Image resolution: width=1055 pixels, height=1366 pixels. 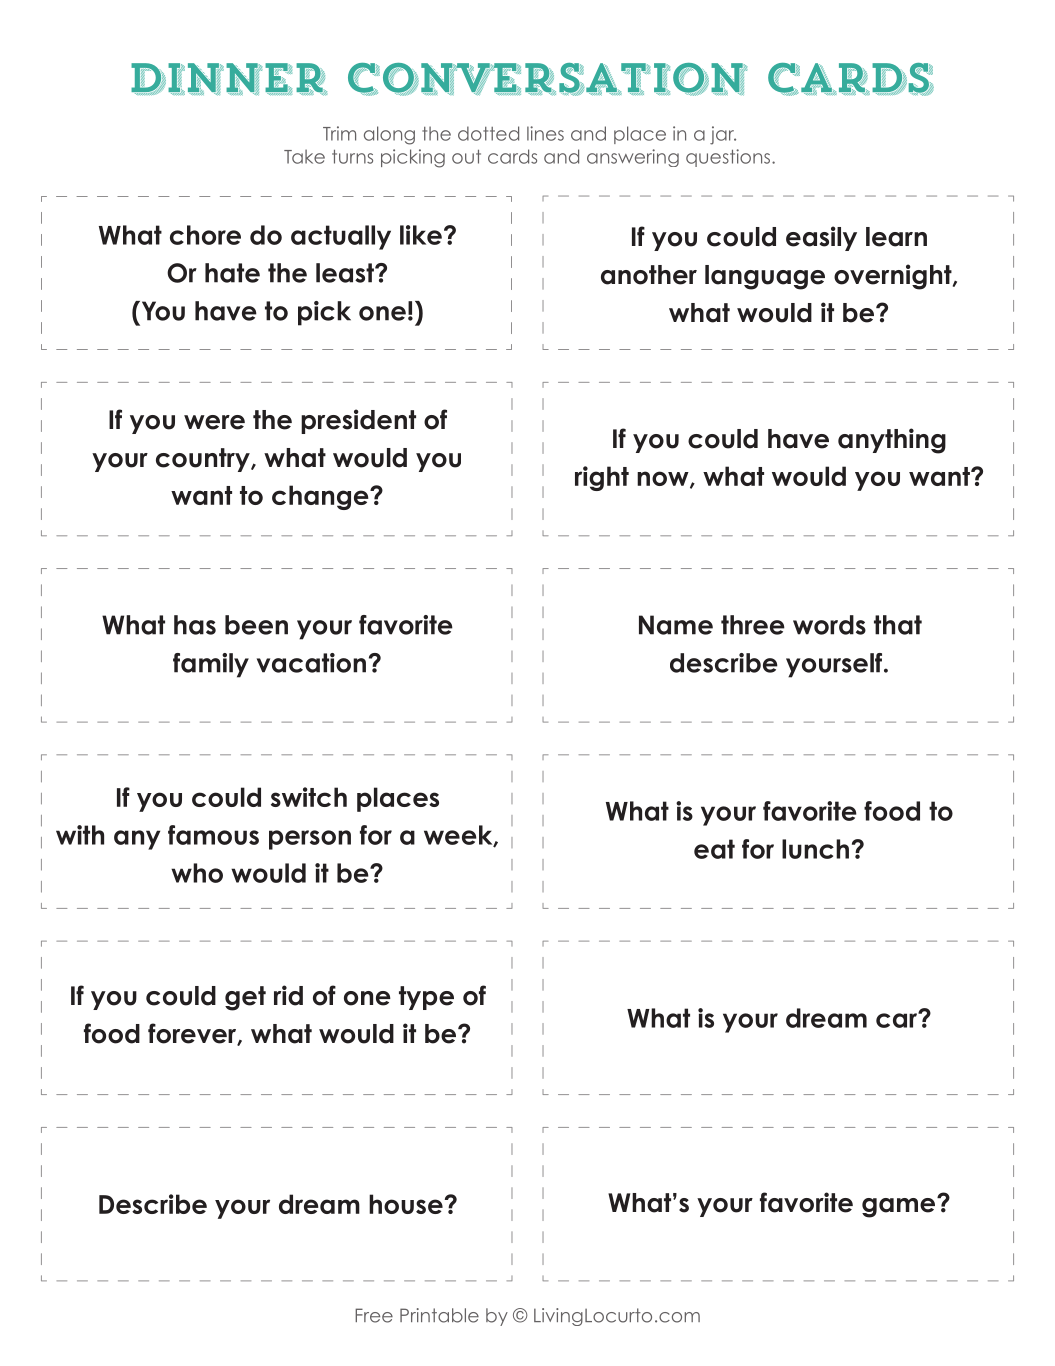 What do you see at coordinates (829, 625) in the document?
I see `words` at bounding box center [829, 625].
